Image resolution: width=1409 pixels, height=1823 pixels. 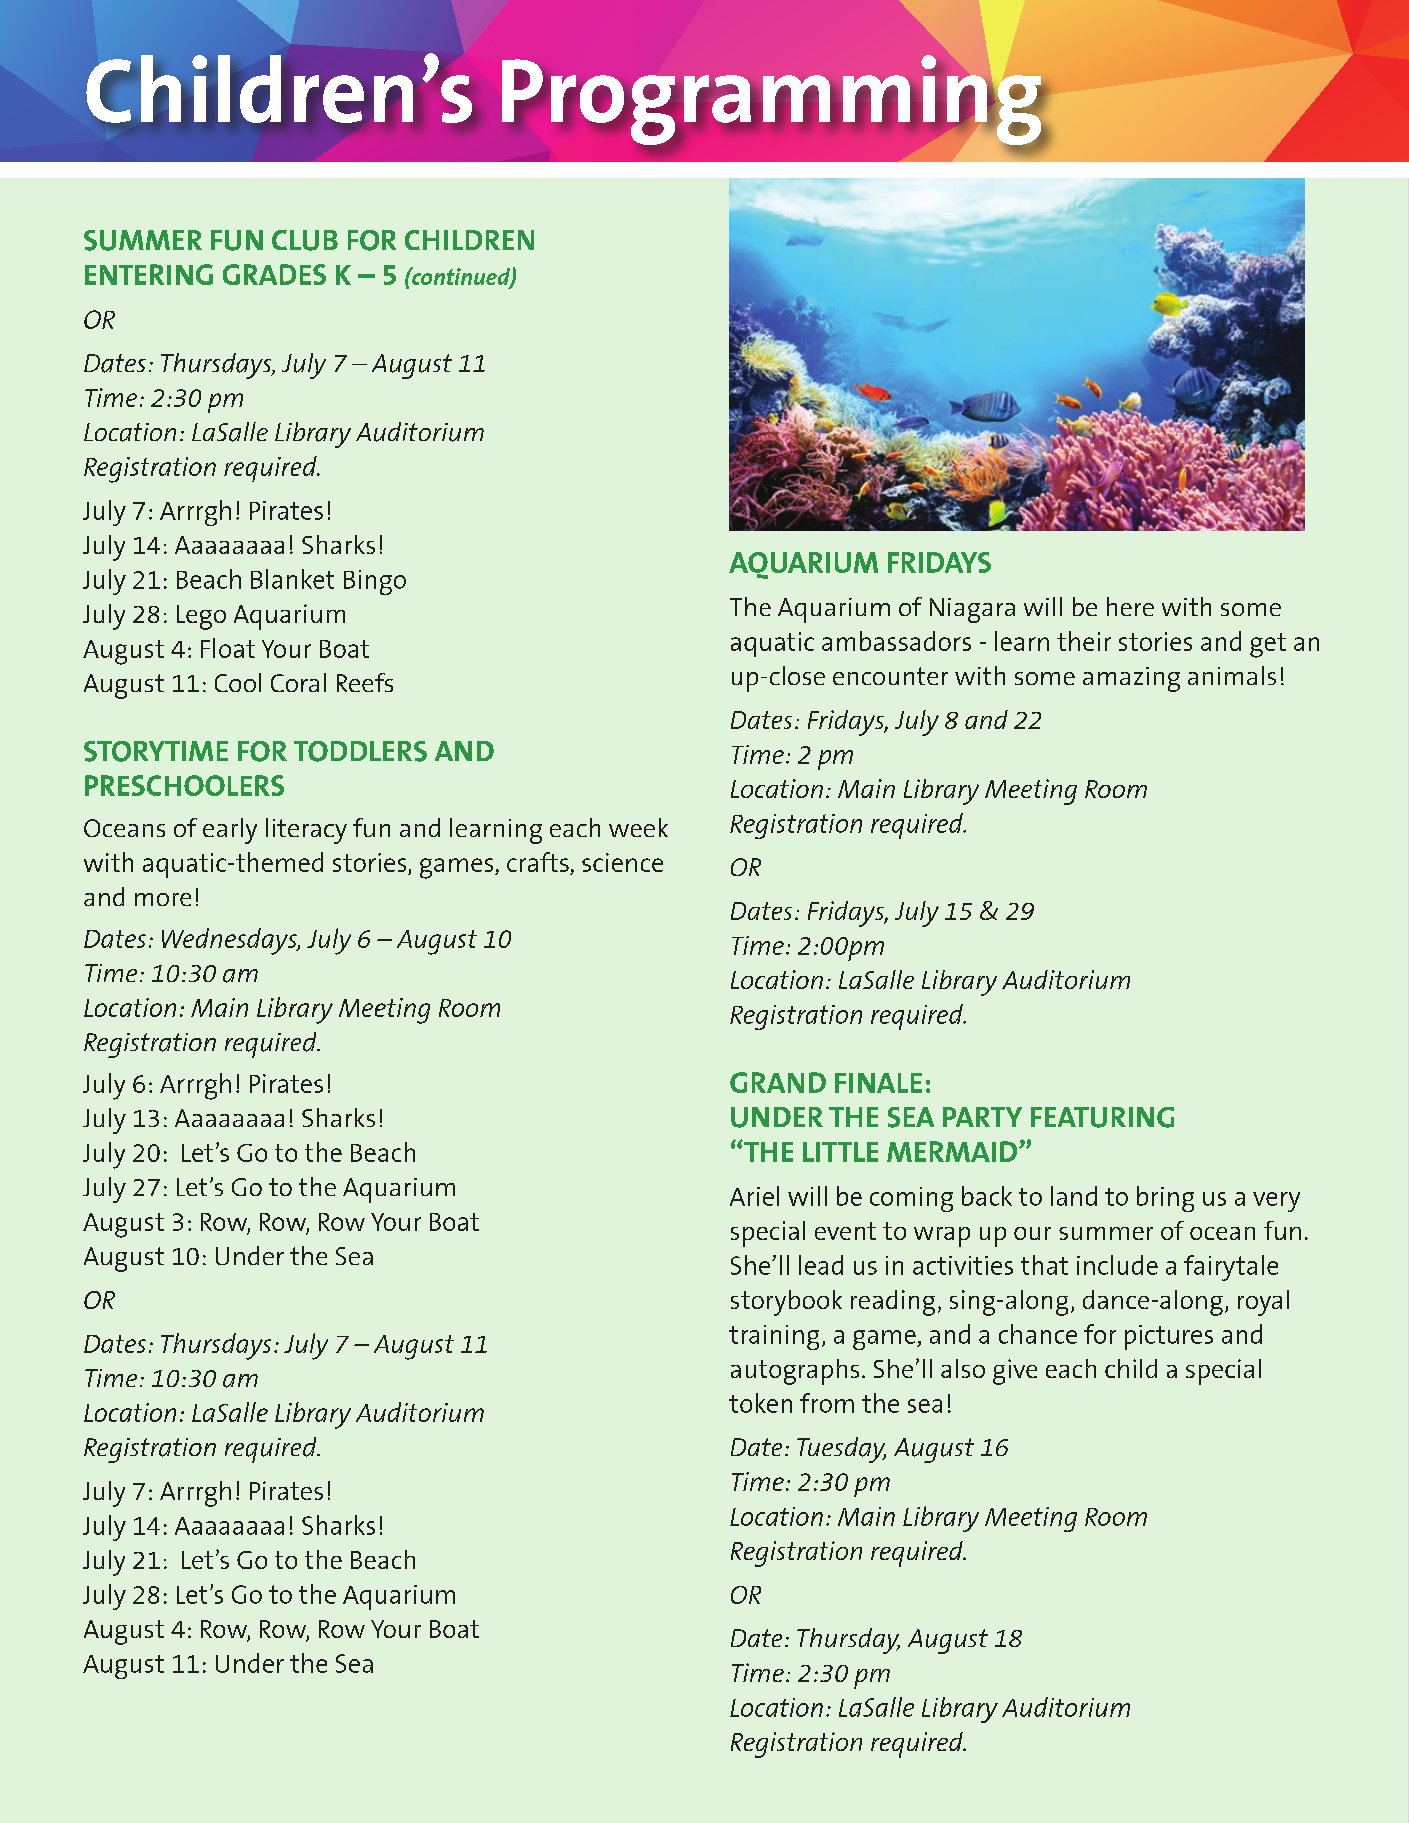 What do you see at coordinates (360, 751) in the page?
I see `TODDLERS` at bounding box center [360, 751].
